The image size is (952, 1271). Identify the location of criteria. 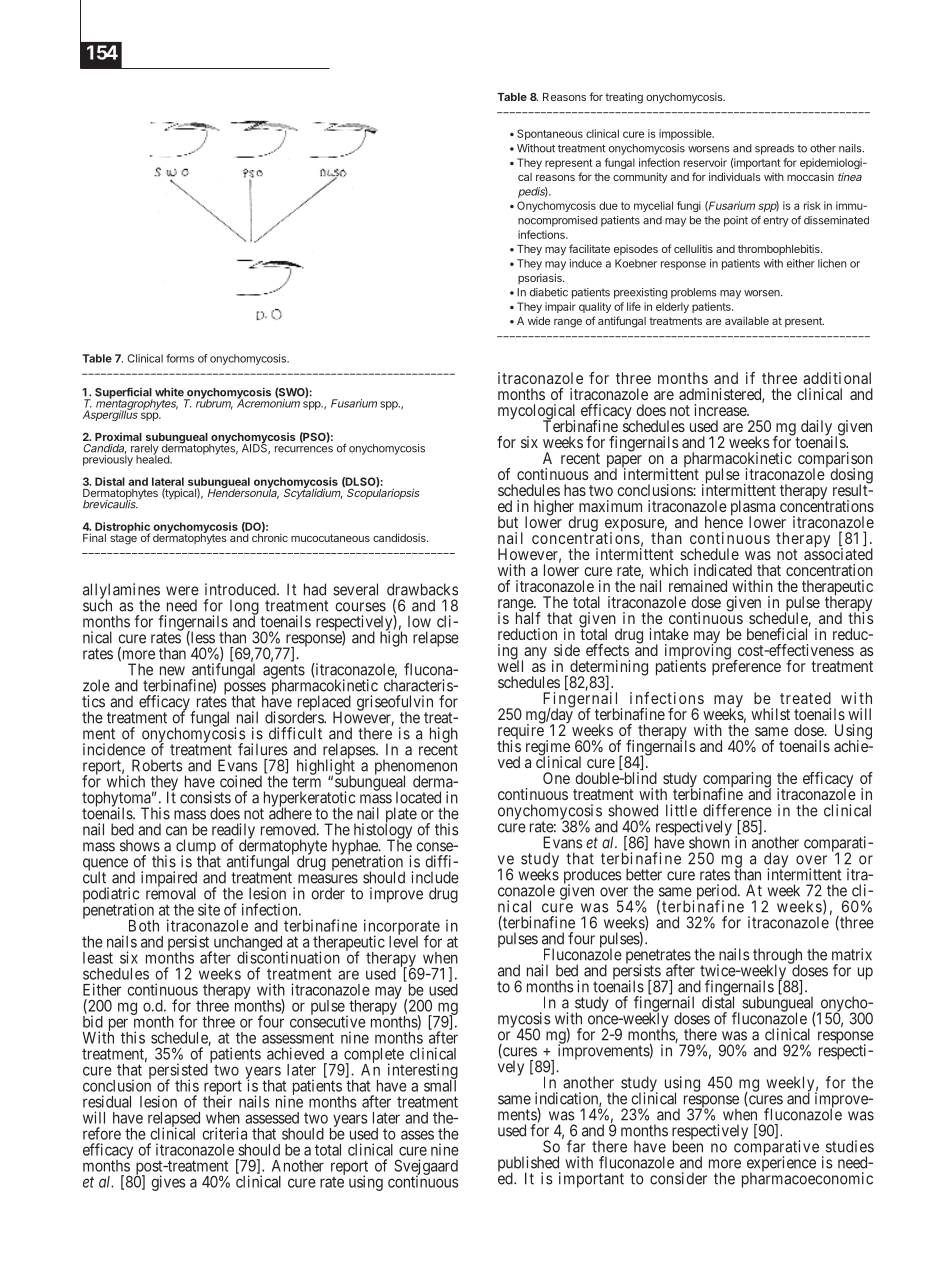
(224, 1133).
